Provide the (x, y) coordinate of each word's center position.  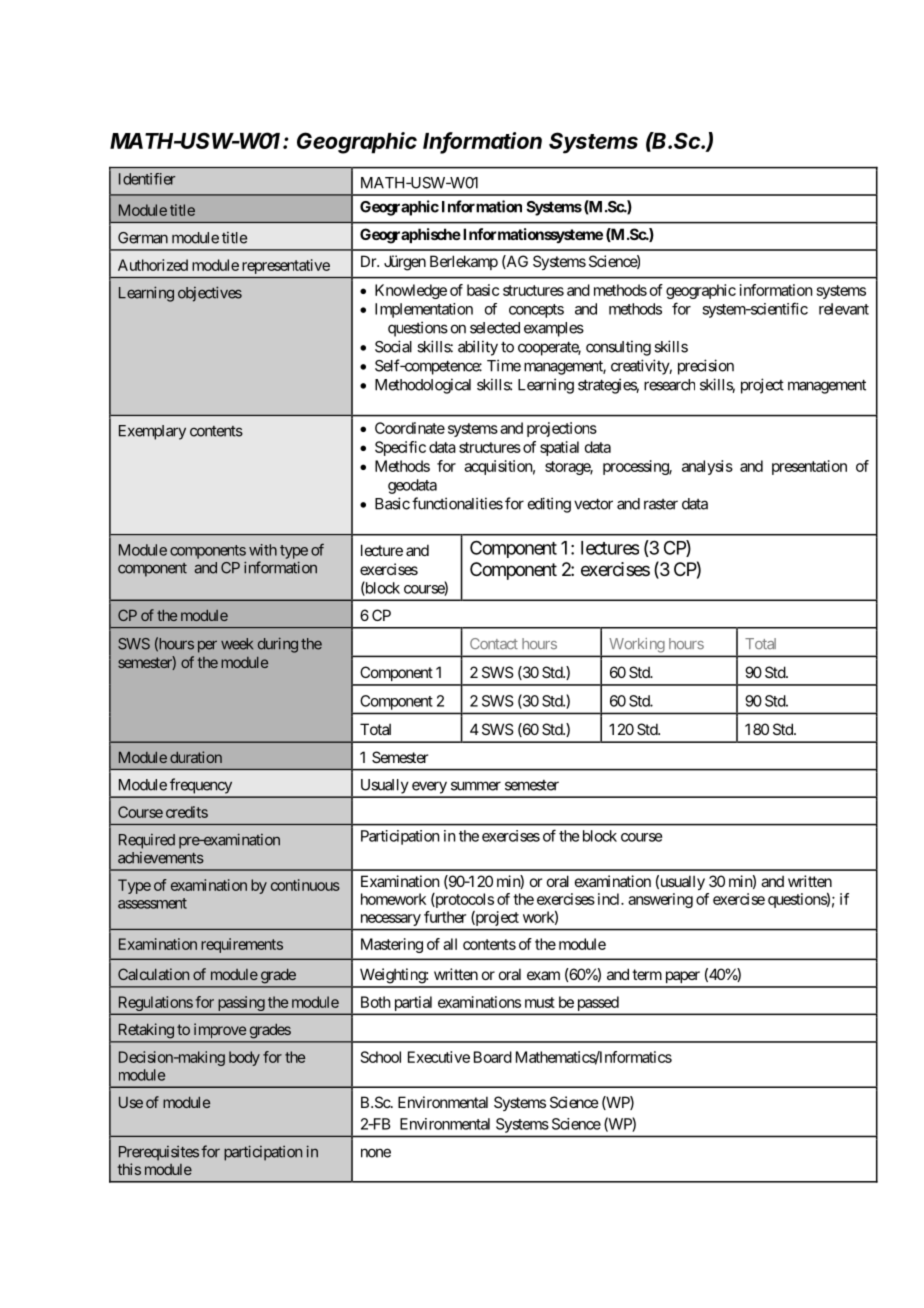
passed (598, 1003)
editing (549, 505)
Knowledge (411, 291)
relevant (844, 309)
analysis (707, 467)
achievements (161, 858)
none (376, 1153)
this (129, 1169)
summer (476, 786)
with (263, 550)
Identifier (147, 179)
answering (660, 900)
